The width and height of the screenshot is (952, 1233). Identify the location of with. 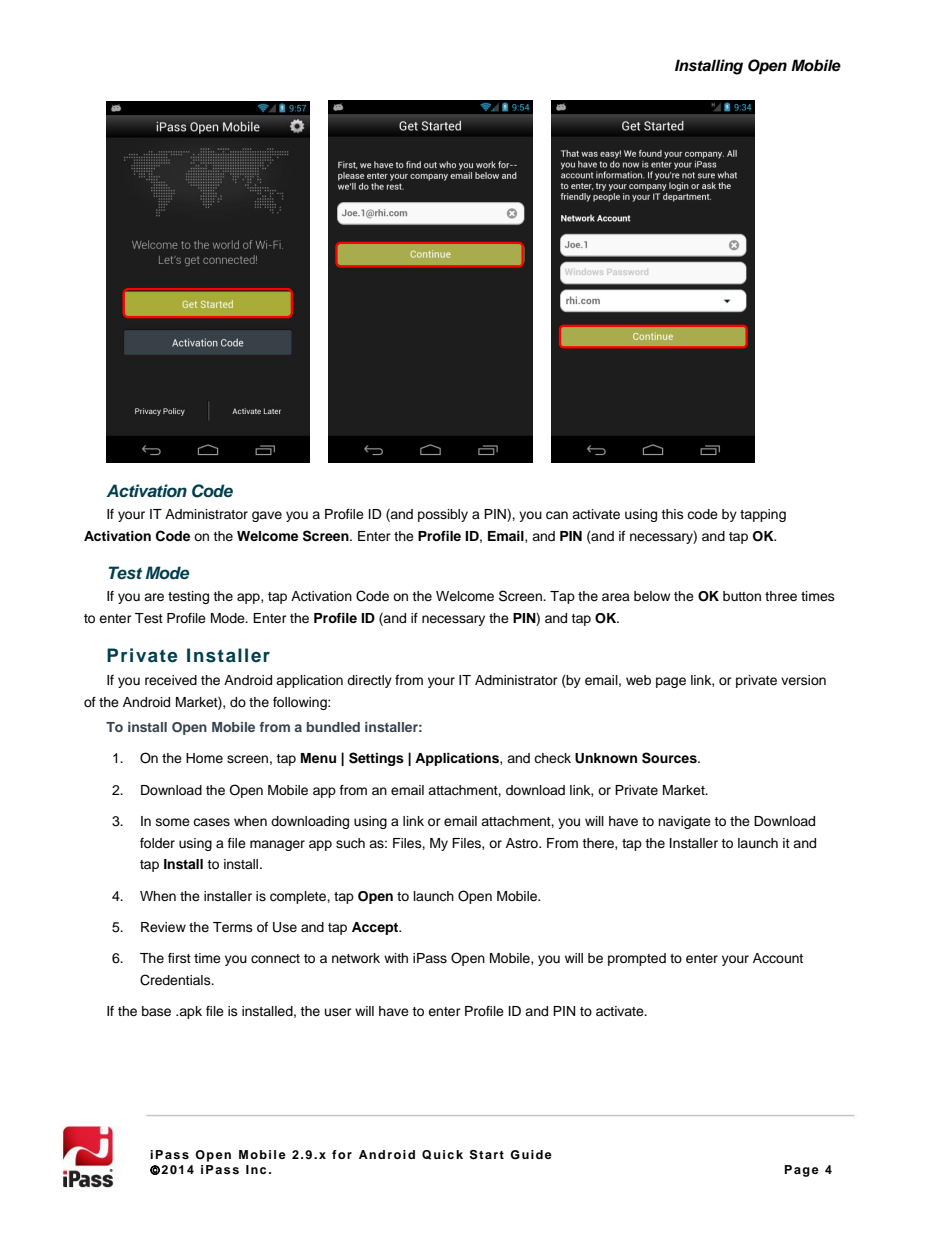
(396, 958).
